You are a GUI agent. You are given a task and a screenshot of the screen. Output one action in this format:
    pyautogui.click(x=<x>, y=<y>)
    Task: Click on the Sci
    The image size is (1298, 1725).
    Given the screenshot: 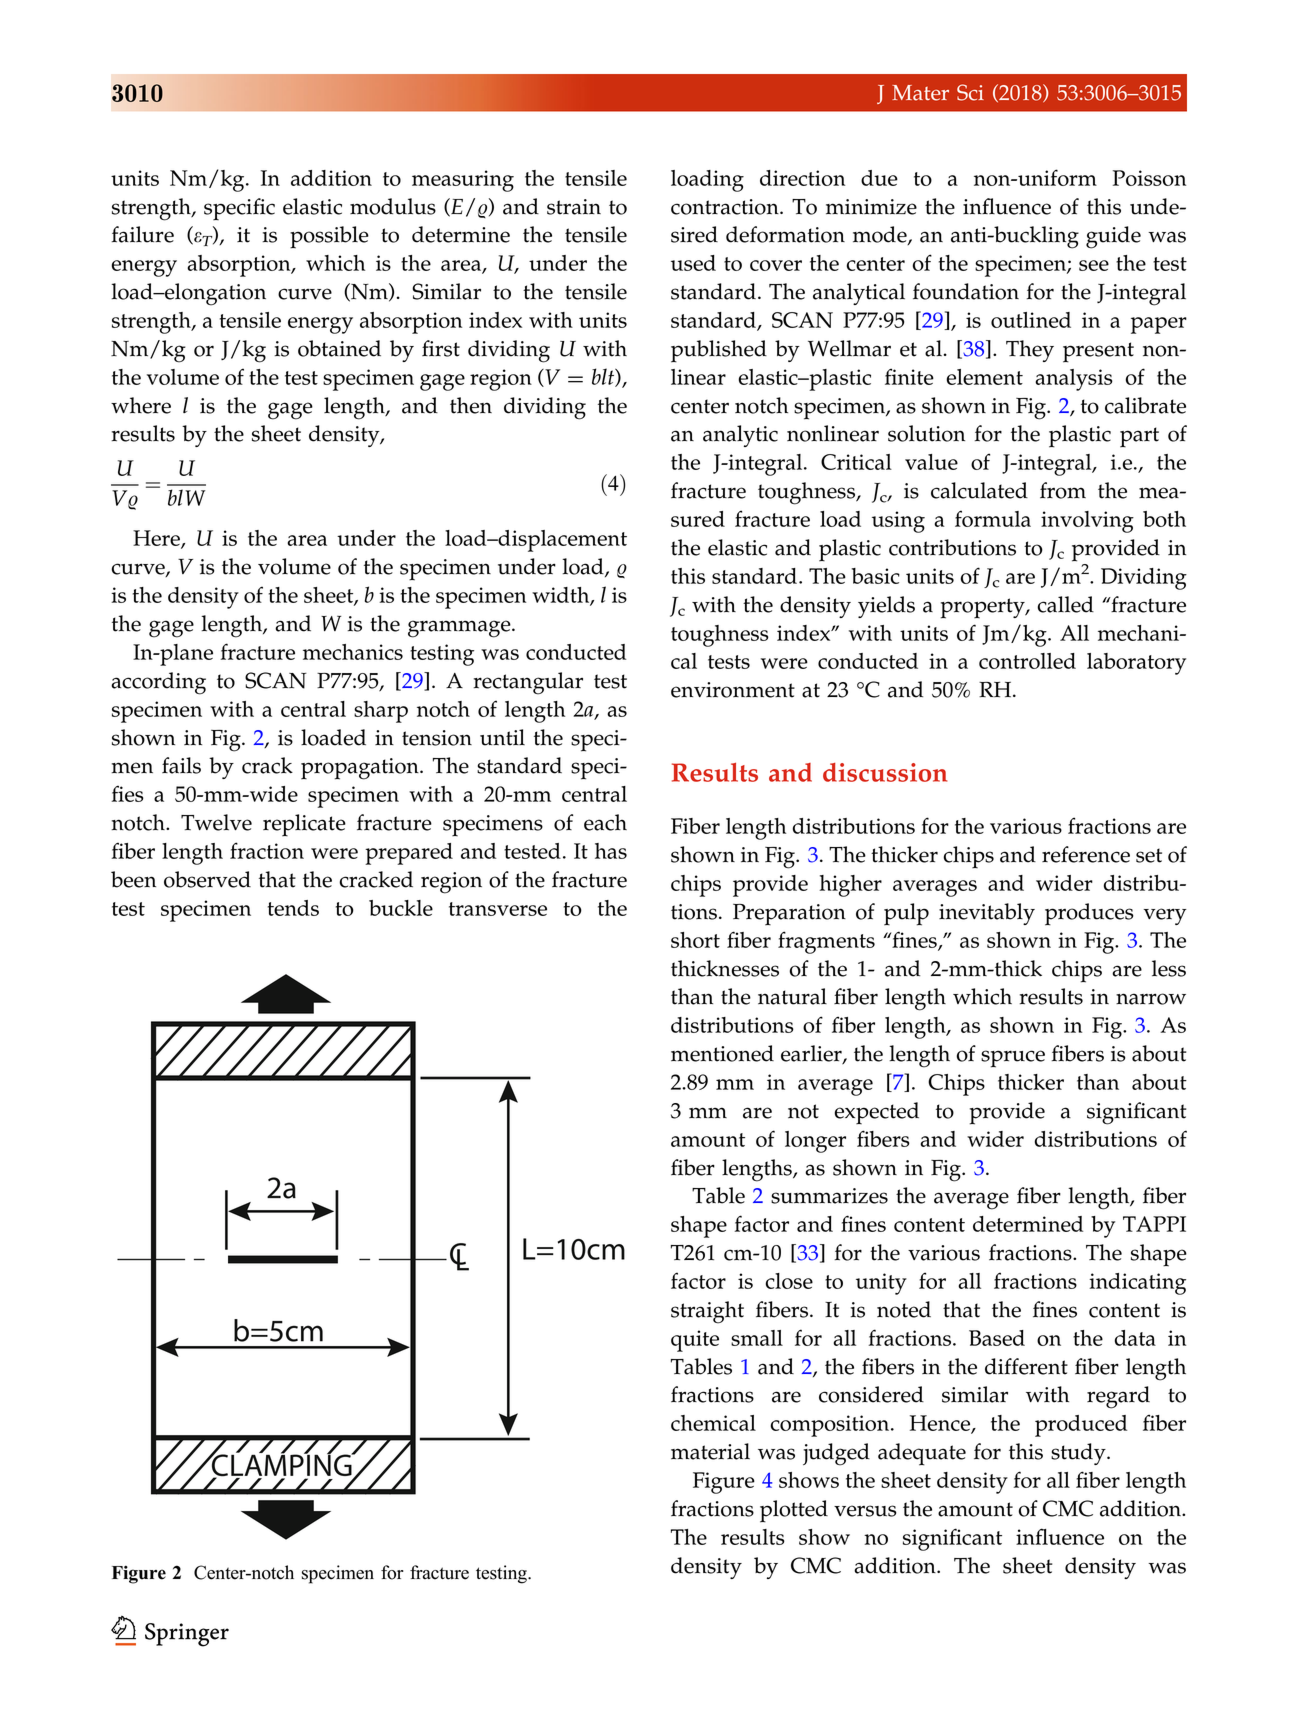 What is the action you would take?
    pyautogui.click(x=970, y=92)
